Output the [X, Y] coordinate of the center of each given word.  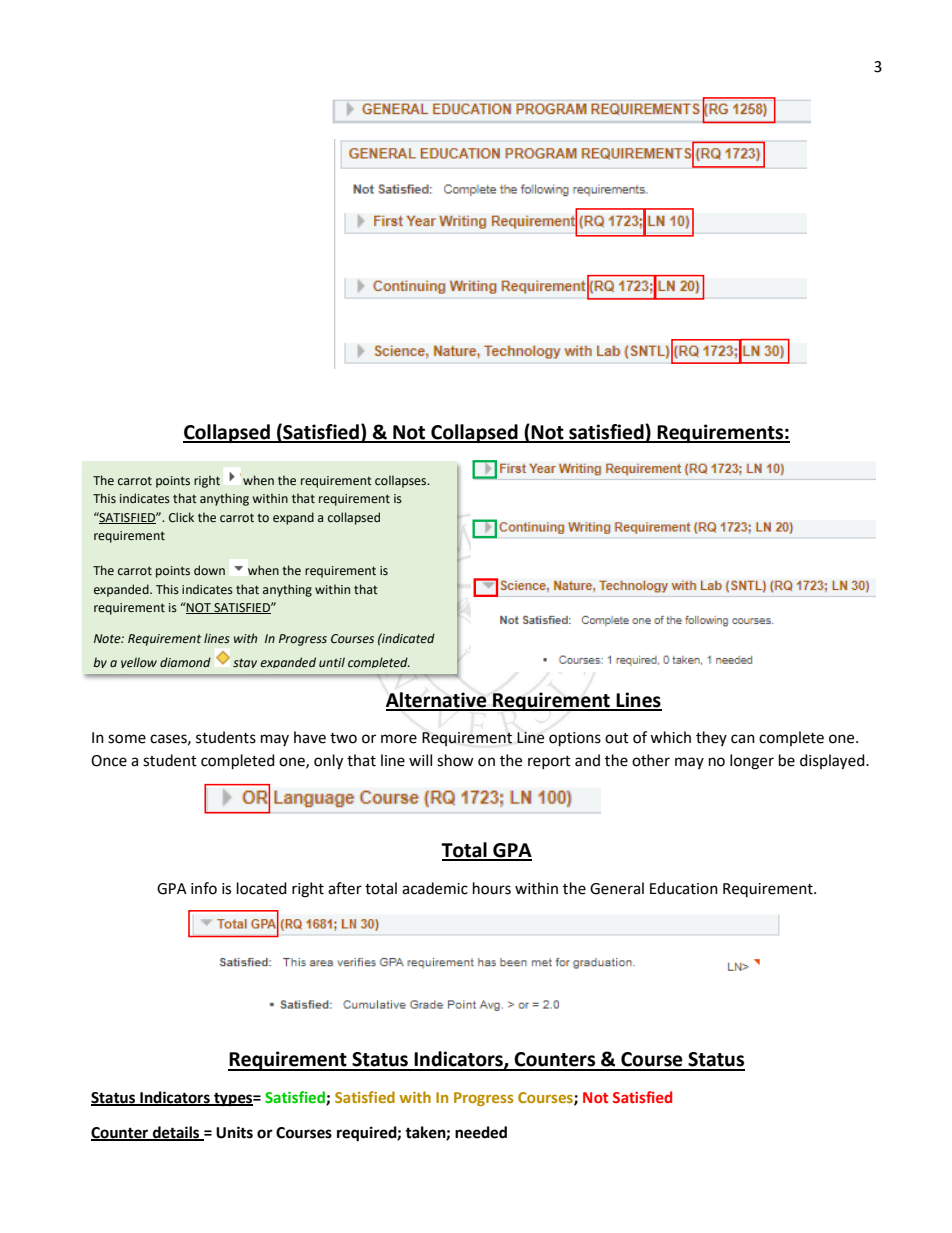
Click [181, 517]
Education [684, 888]
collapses [402, 481]
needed [481, 1132]
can [743, 739]
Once [109, 761]
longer [752, 762]
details [176, 1133]
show [455, 760]
